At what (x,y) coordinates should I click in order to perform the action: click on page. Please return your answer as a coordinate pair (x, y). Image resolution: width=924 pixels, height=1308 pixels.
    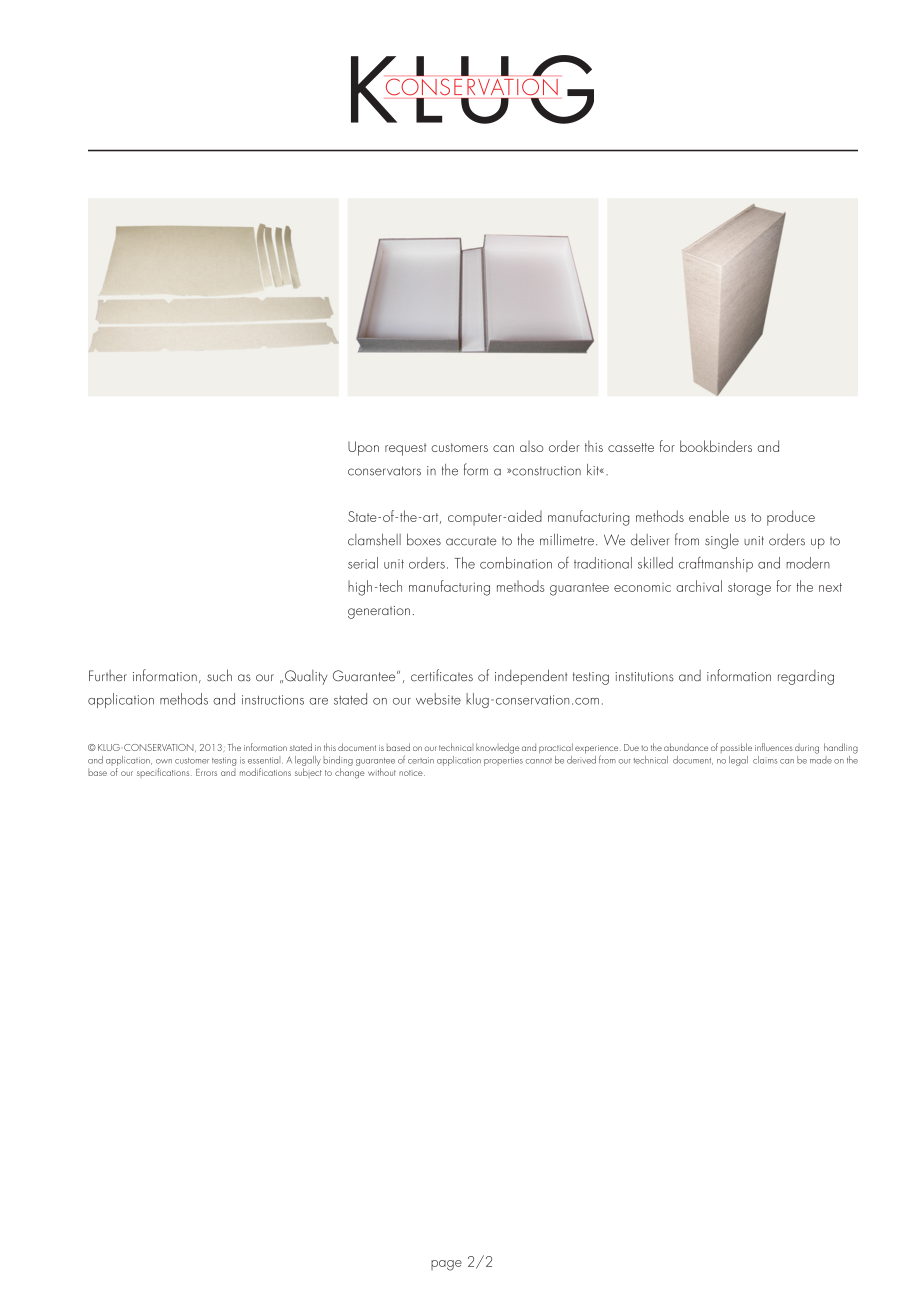
    Looking at the image, I should click on (446, 1265).
